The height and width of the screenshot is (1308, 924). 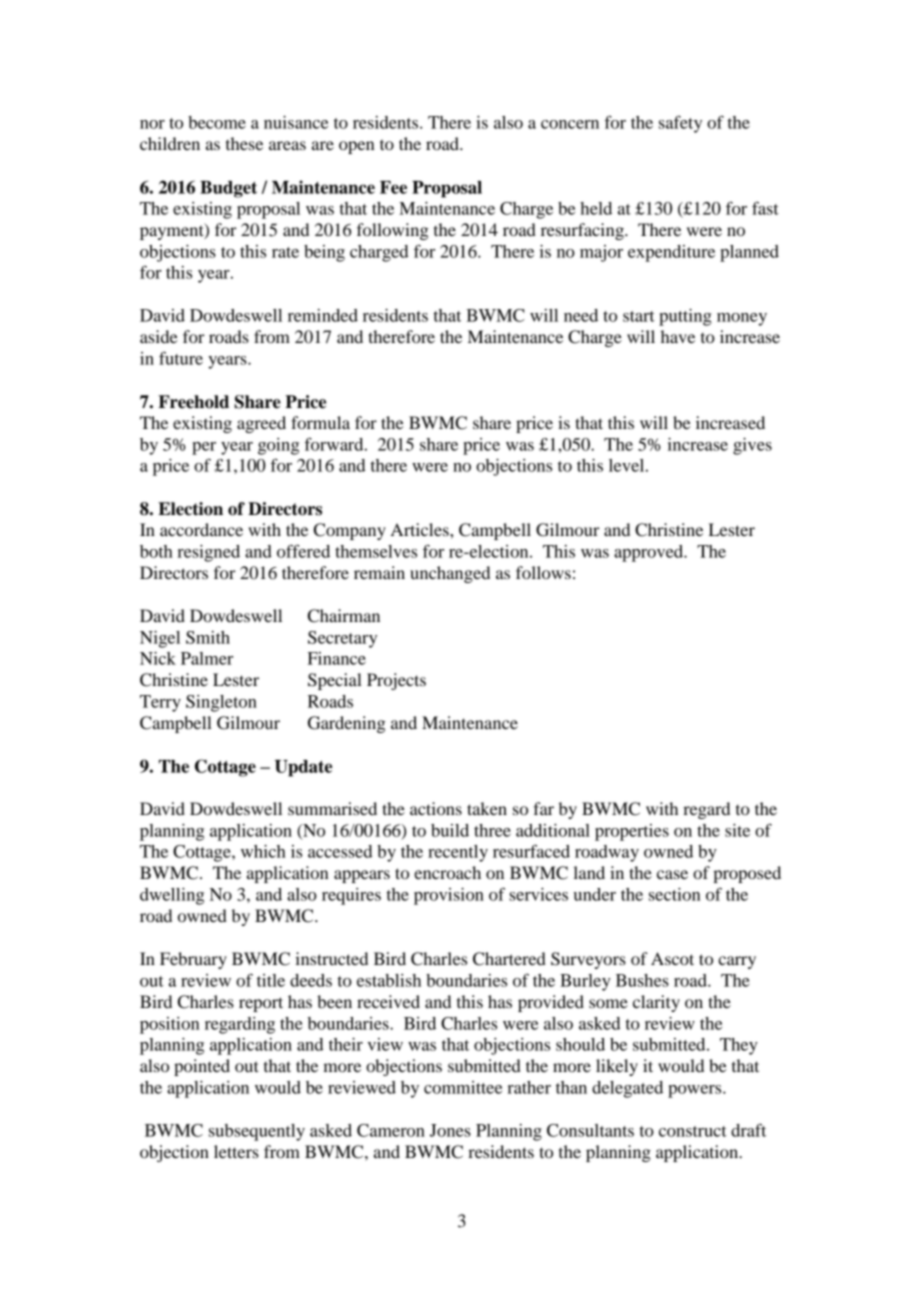 What do you see at coordinates (680, 124) in the screenshot?
I see `safety` at bounding box center [680, 124].
